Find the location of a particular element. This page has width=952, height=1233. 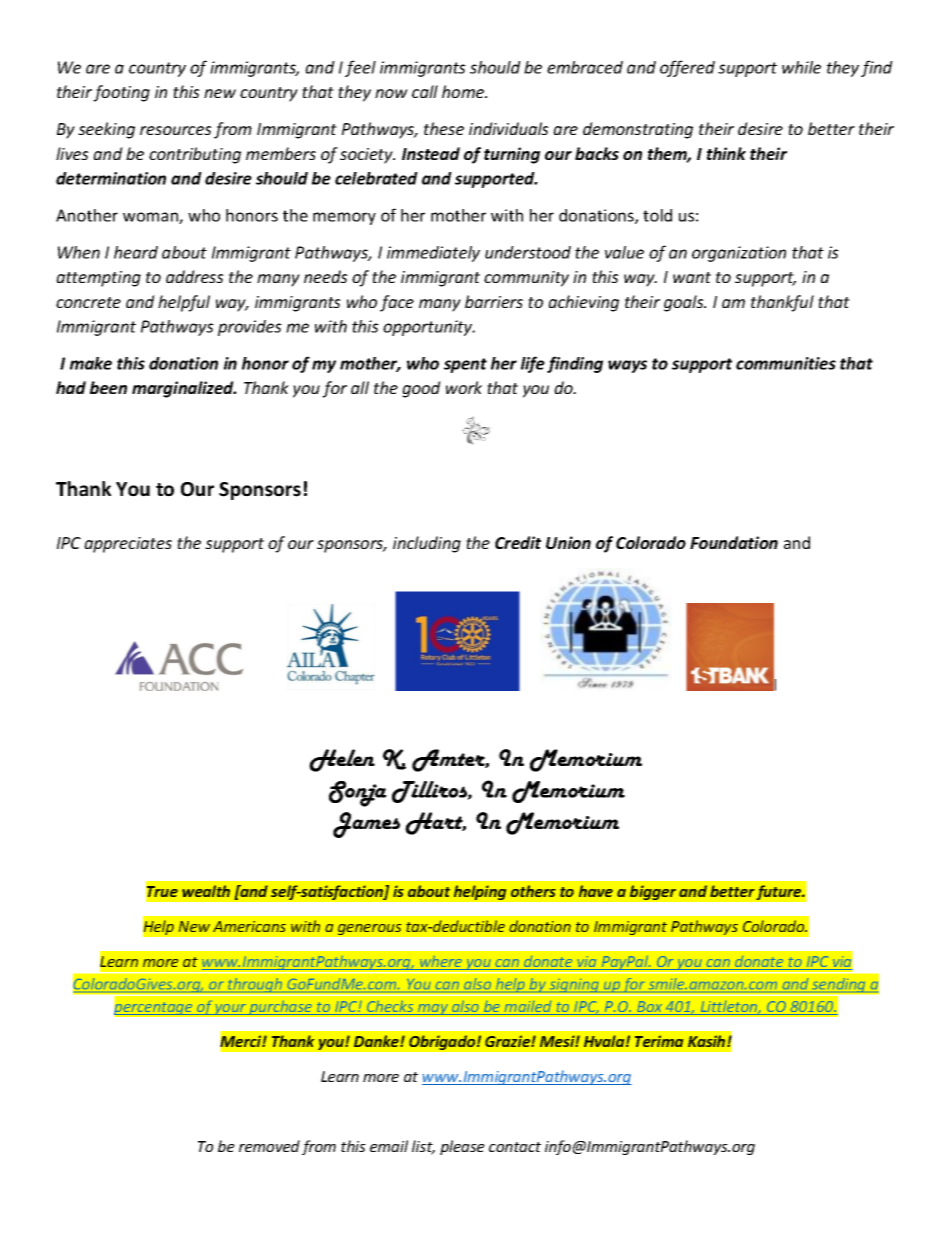

list is located at coordinates (423, 1147).
